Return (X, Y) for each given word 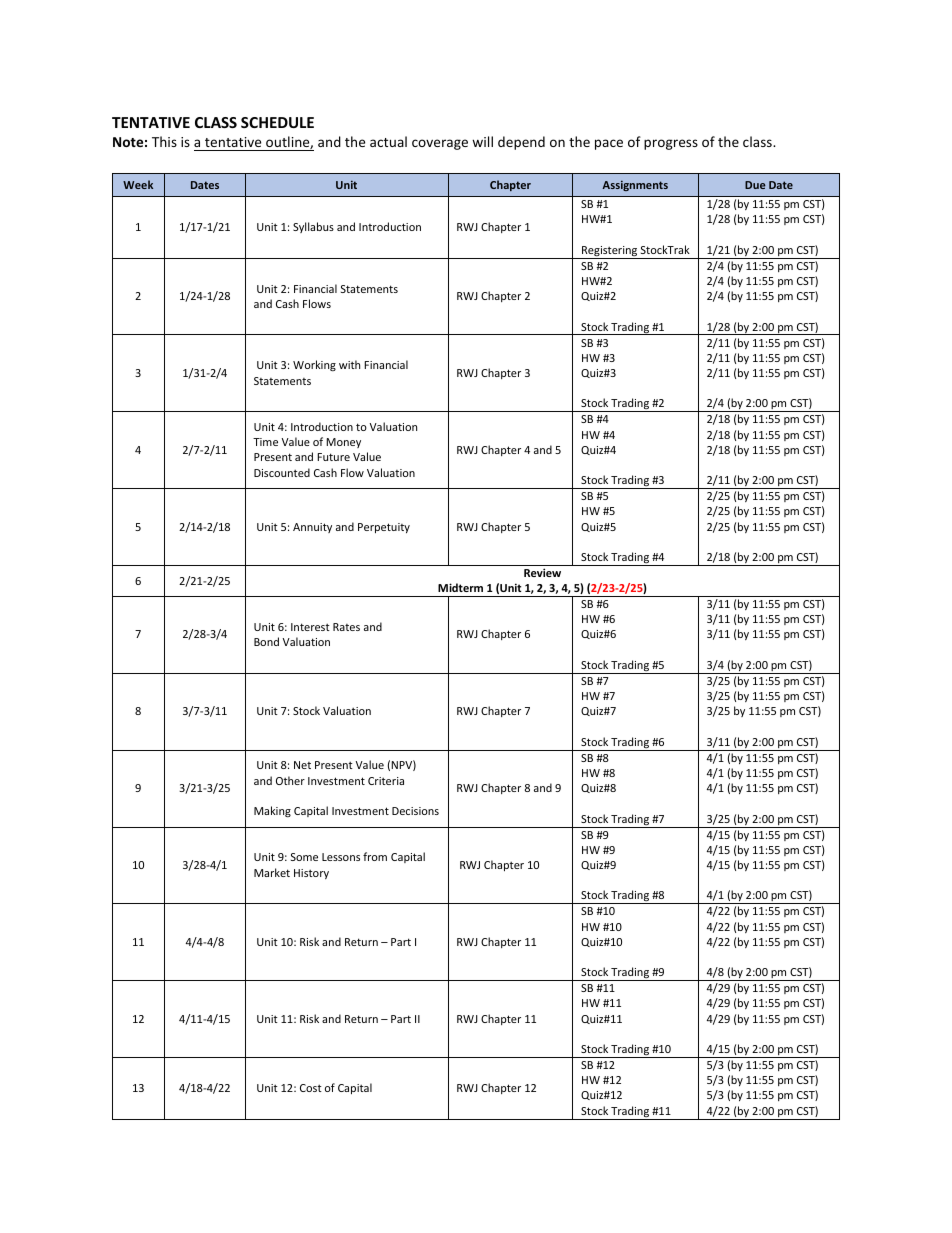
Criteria (386, 781)
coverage (440, 144)
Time (265, 442)
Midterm (460, 587)
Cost (311, 1088)
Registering (609, 252)
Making (272, 811)
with (349, 364)
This (164, 141)
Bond (266, 641)
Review (542, 572)
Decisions (415, 811)
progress (671, 144)
